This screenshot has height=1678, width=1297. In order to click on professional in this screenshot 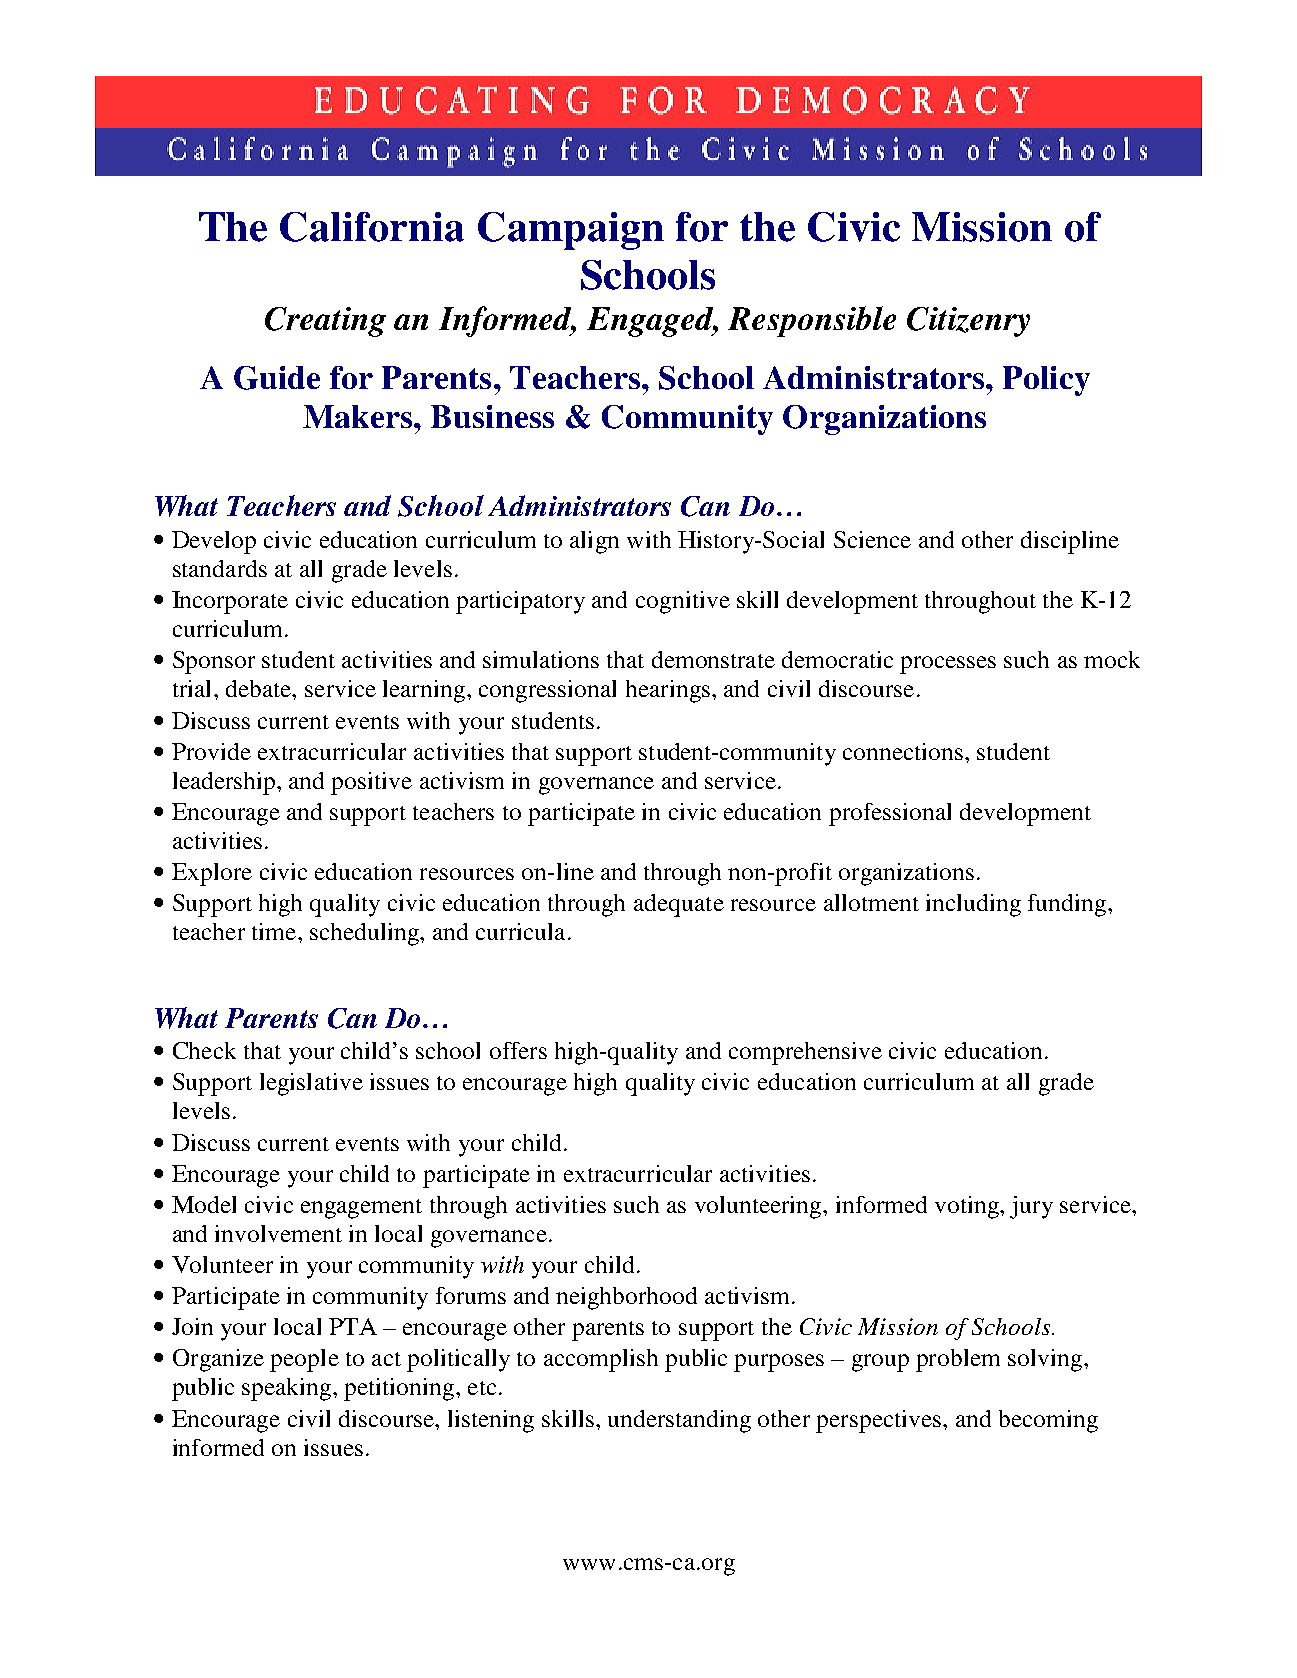, I will do `click(890, 814)`.
